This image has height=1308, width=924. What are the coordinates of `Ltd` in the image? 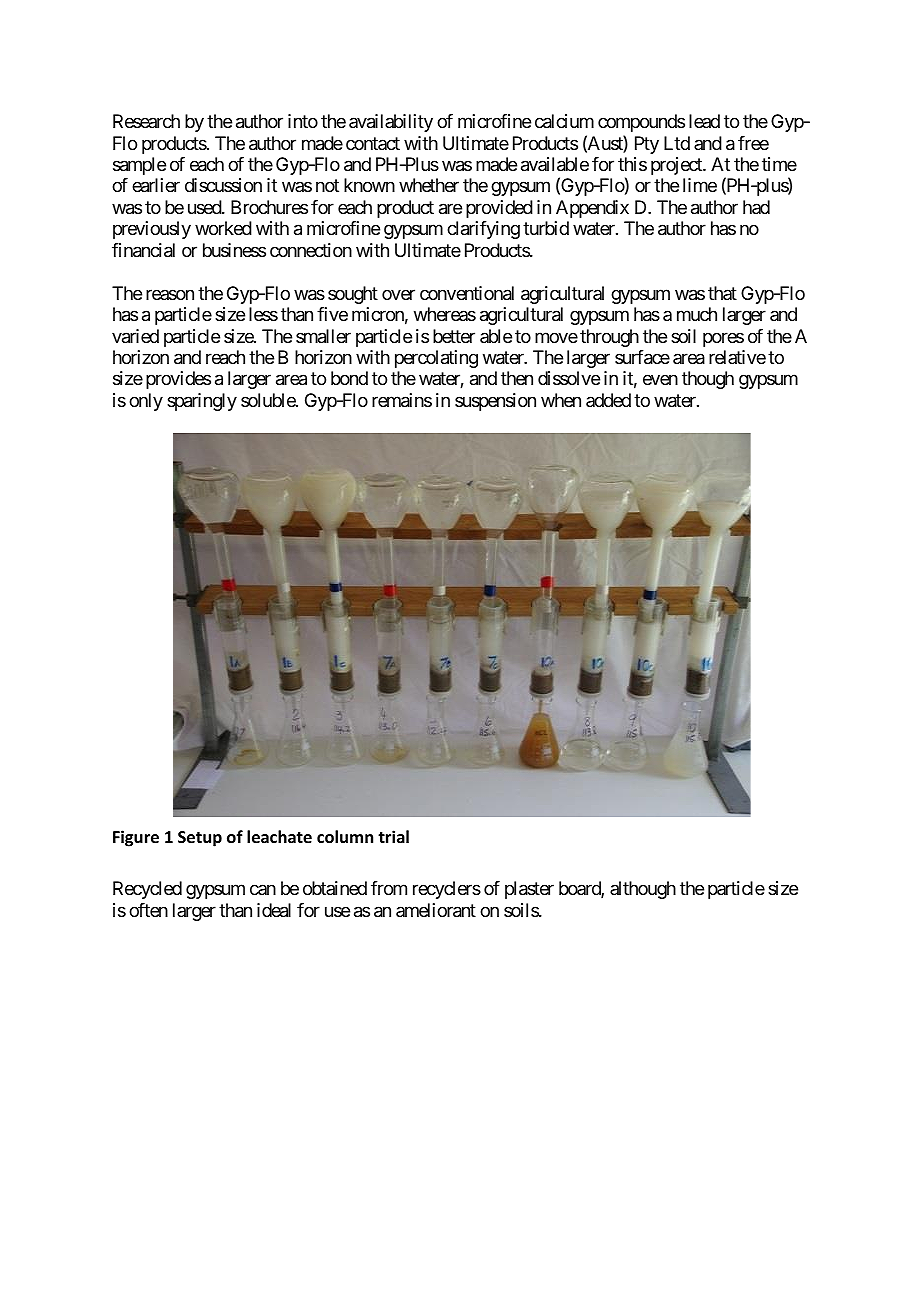 It's located at (677, 143).
